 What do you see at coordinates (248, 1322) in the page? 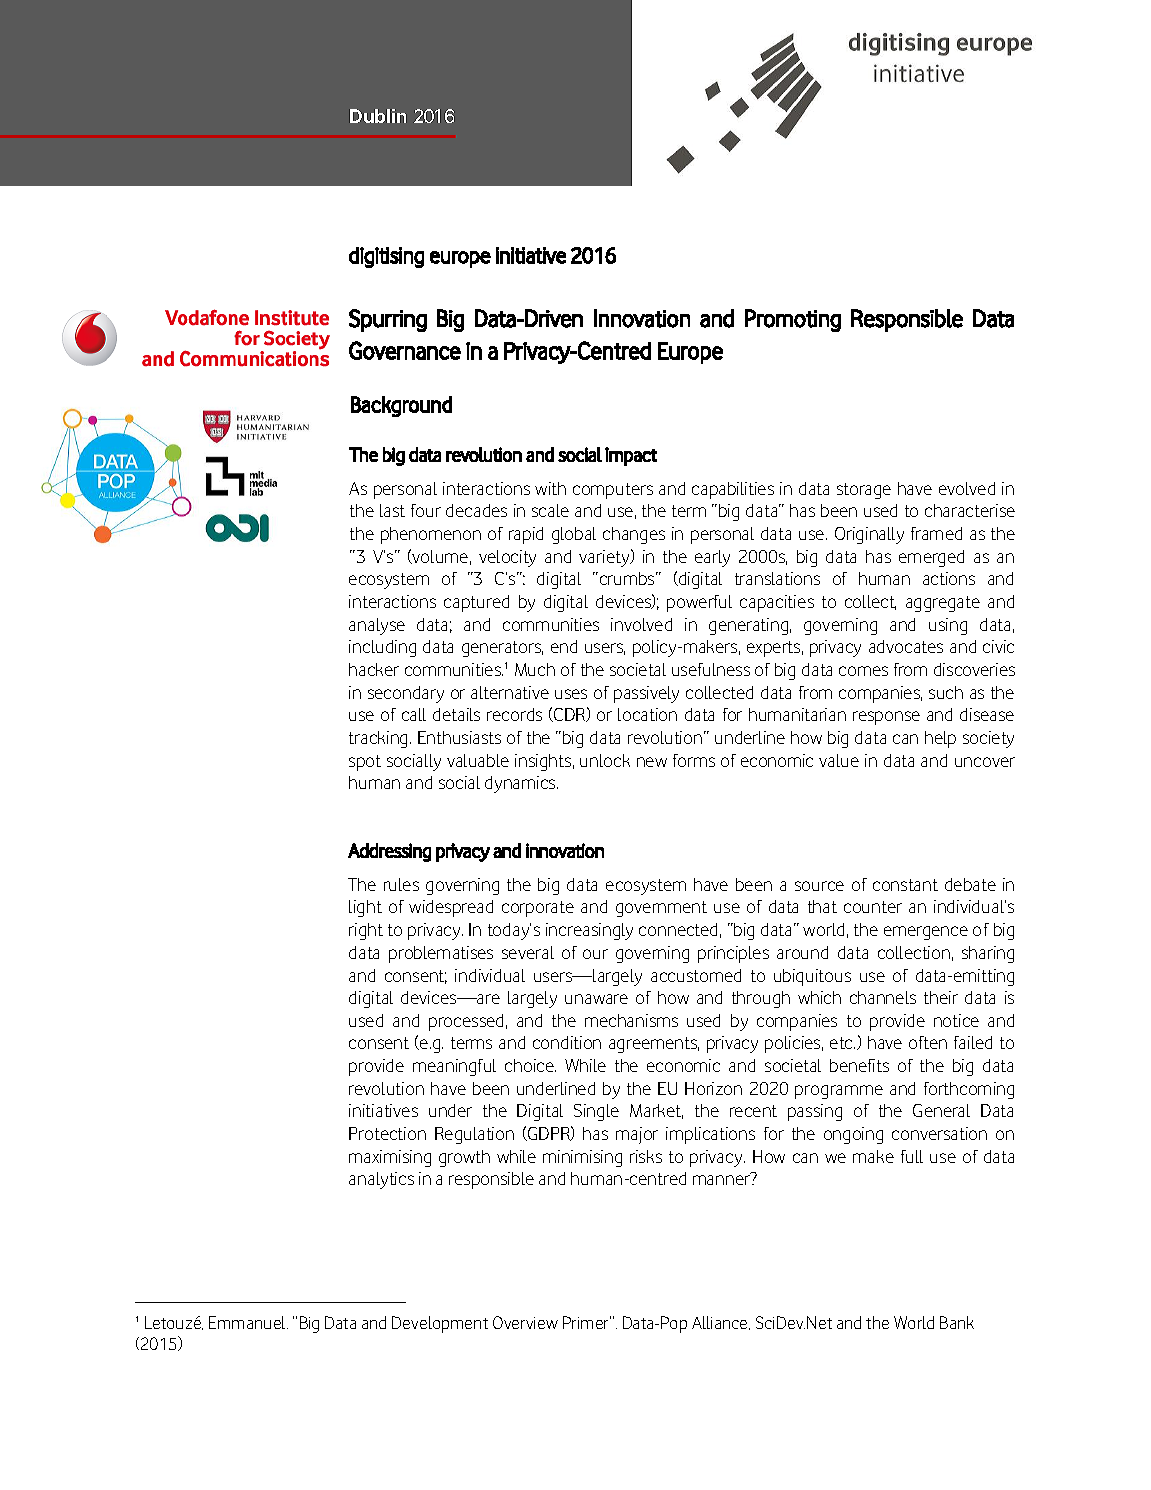
I see `Emmanuel` at bounding box center [248, 1322].
